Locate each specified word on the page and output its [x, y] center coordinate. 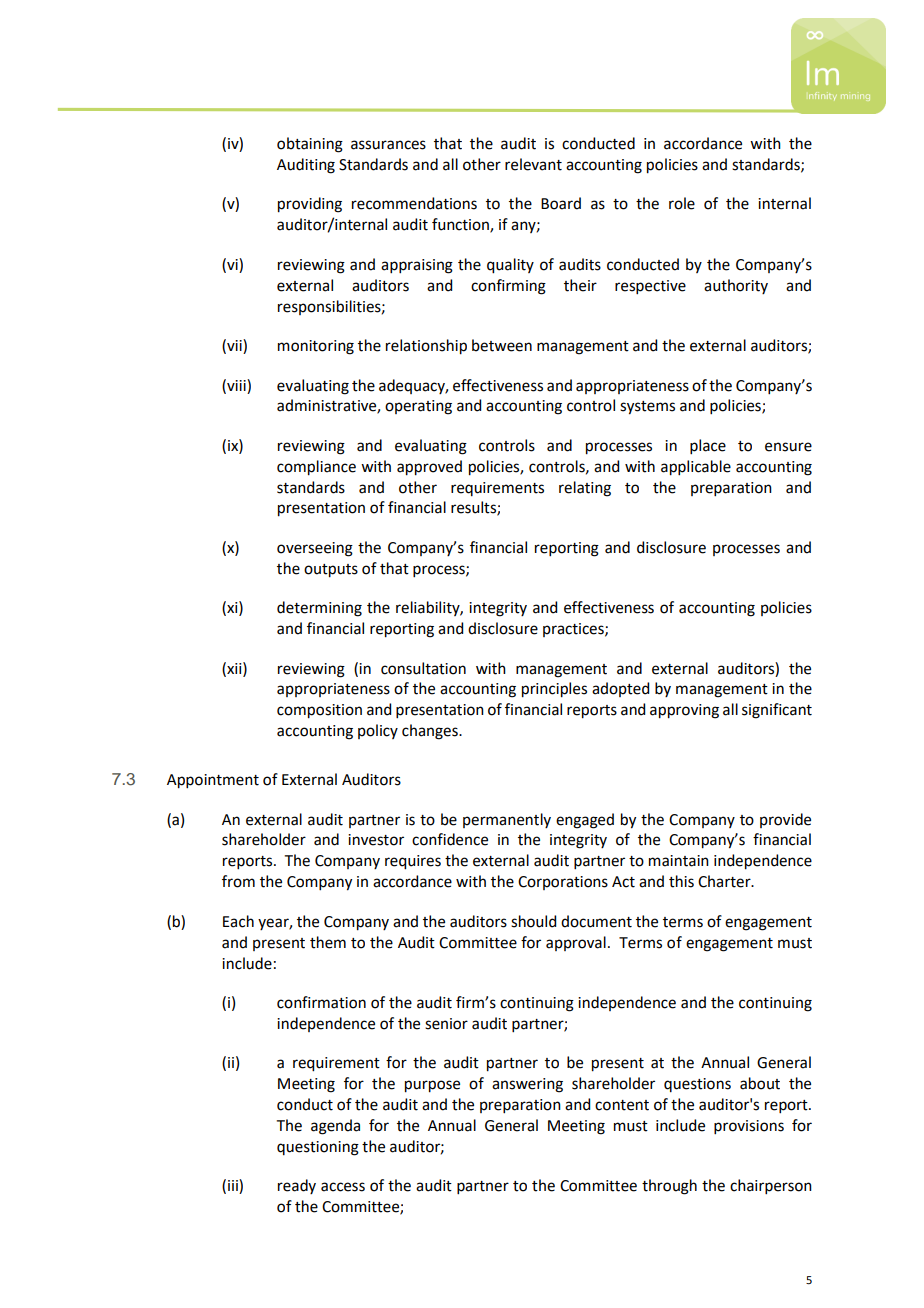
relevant [533, 164]
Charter [725, 881]
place [708, 446]
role [682, 203]
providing [310, 205]
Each [238, 921]
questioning [318, 1148]
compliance [316, 468]
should [533, 921]
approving [684, 711]
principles [554, 690]
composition [319, 711]
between [502, 345]
